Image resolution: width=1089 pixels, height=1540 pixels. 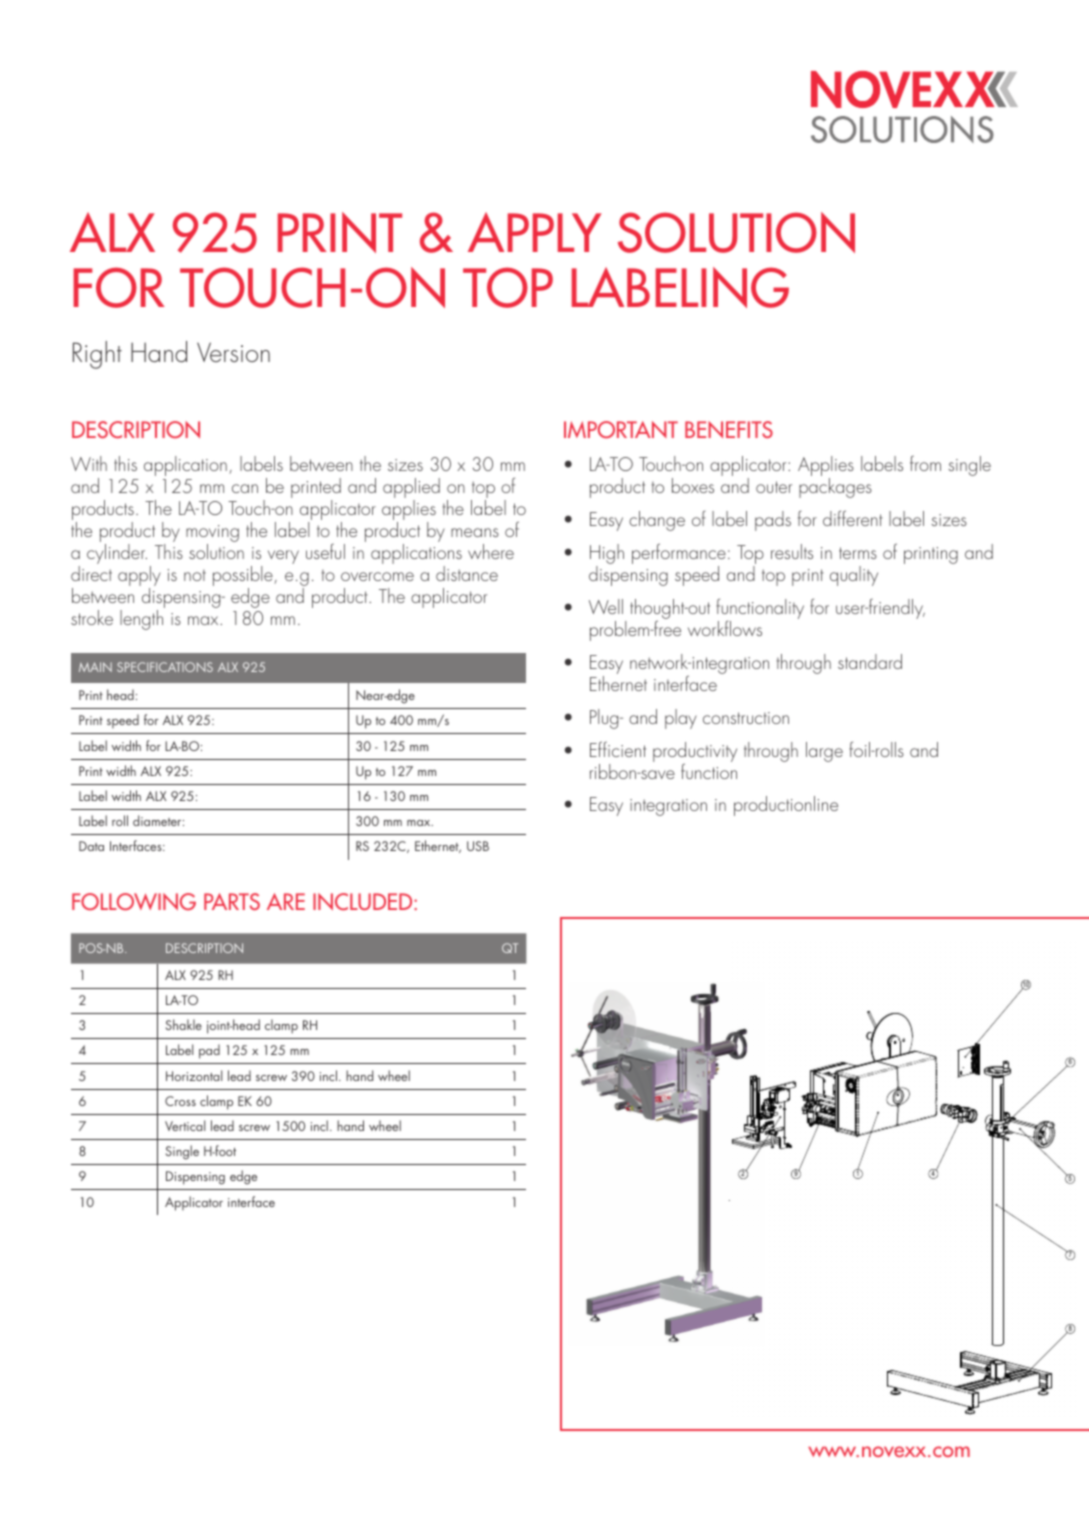 What do you see at coordinates (824, 752) in the page?
I see `large` at bounding box center [824, 752].
